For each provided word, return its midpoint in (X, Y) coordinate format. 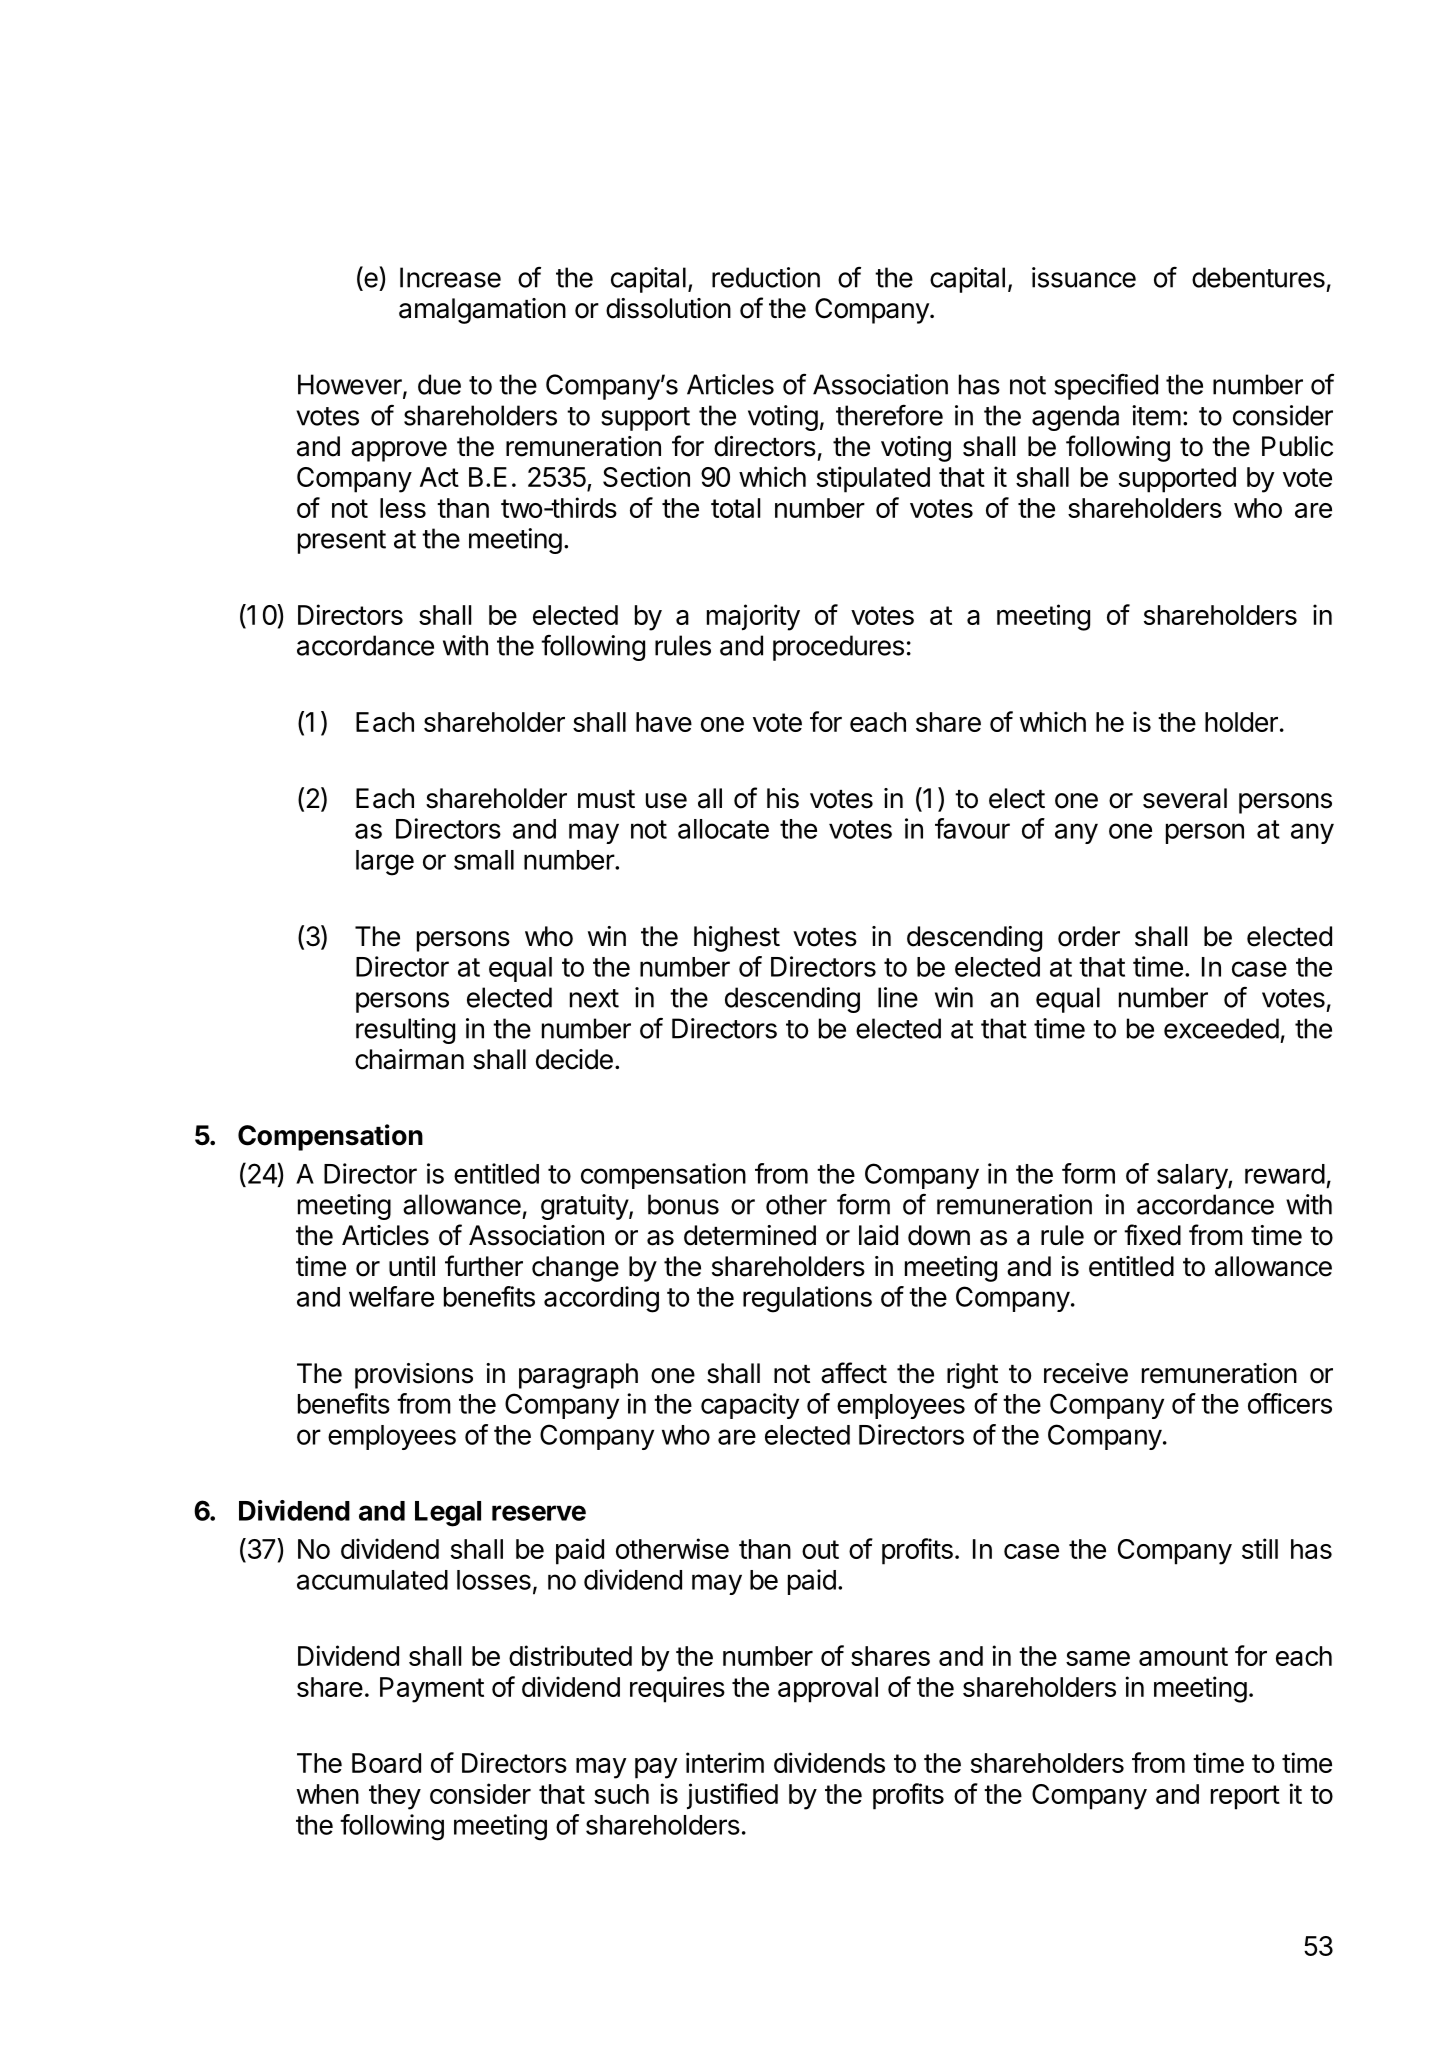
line (898, 997)
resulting (405, 1031)
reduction (766, 277)
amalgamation (482, 311)
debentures (1258, 277)
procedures (838, 648)
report (1245, 1797)
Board (386, 1763)
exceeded (1221, 1028)
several (1185, 798)
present (342, 542)
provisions (414, 1376)
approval (828, 1690)
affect (854, 1373)
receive (1086, 1373)
